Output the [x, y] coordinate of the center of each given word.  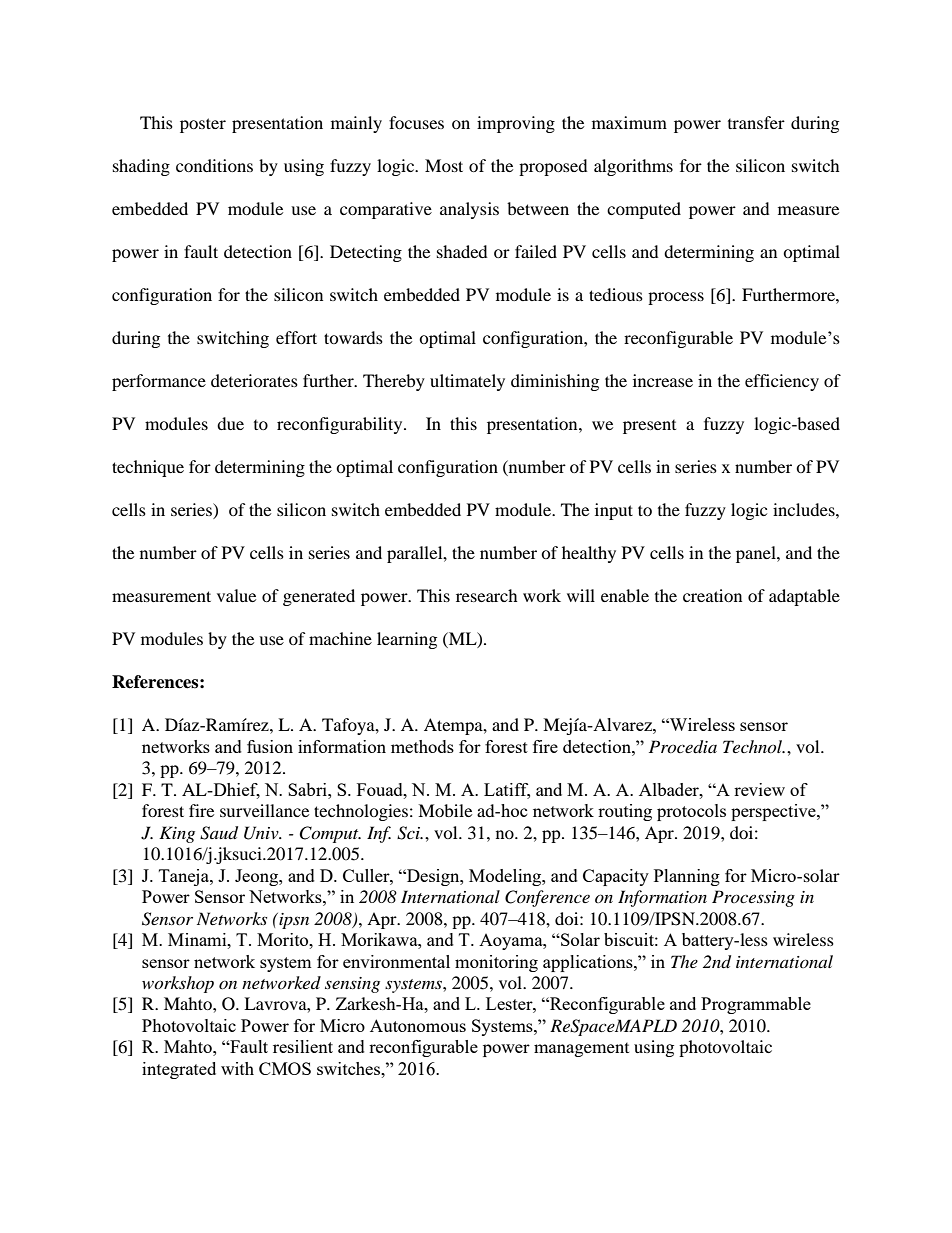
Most [444, 165]
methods [422, 746]
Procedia [683, 747]
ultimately [467, 382]
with [237, 1068]
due [230, 423]
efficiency [782, 382]
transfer [756, 122]
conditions [214, 165]
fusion [270, 746]
